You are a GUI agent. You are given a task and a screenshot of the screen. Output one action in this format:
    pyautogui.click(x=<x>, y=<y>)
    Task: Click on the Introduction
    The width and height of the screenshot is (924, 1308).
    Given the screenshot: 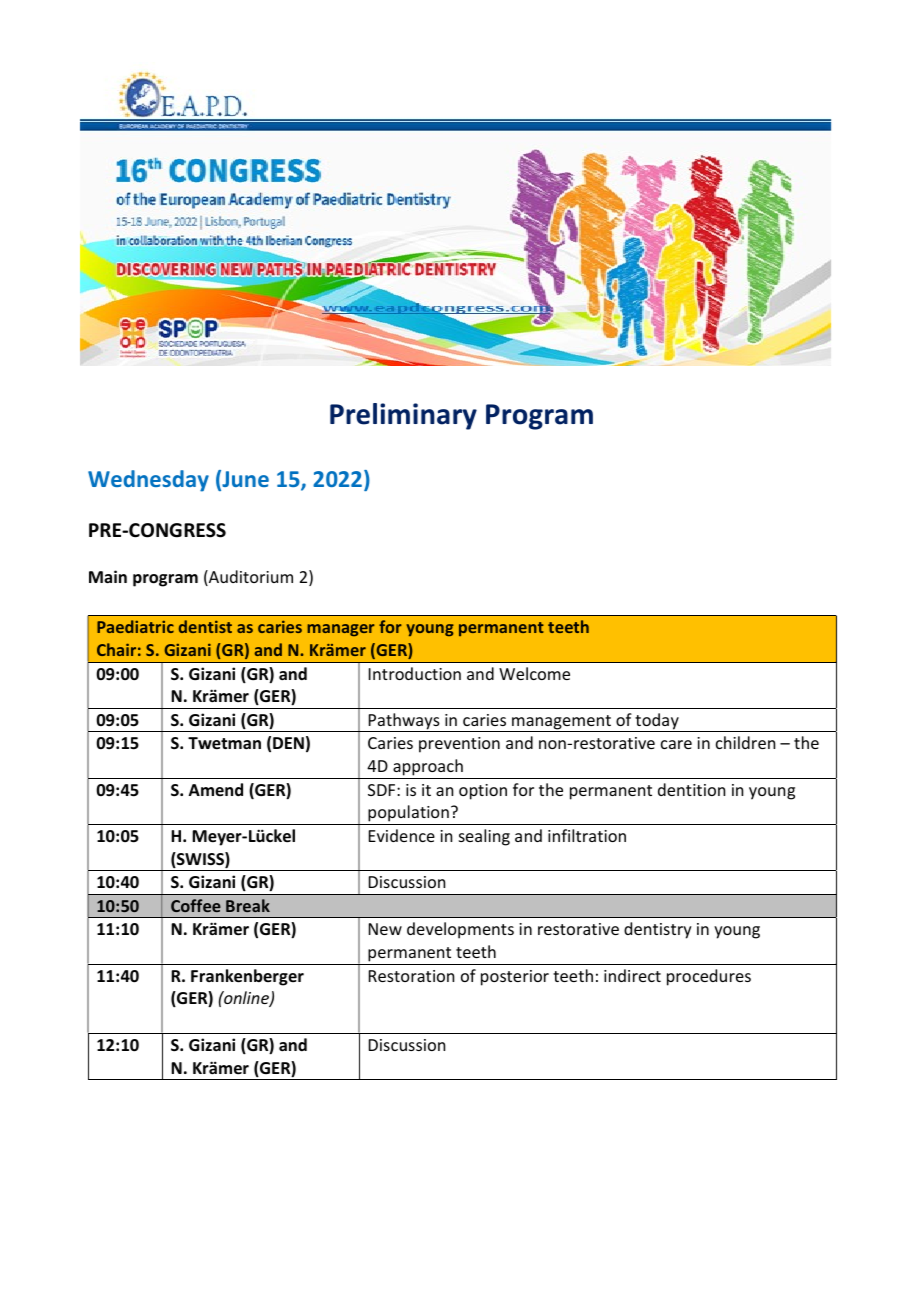 What is the action you would take?
    pyautogui.click(x=415, y=673)
